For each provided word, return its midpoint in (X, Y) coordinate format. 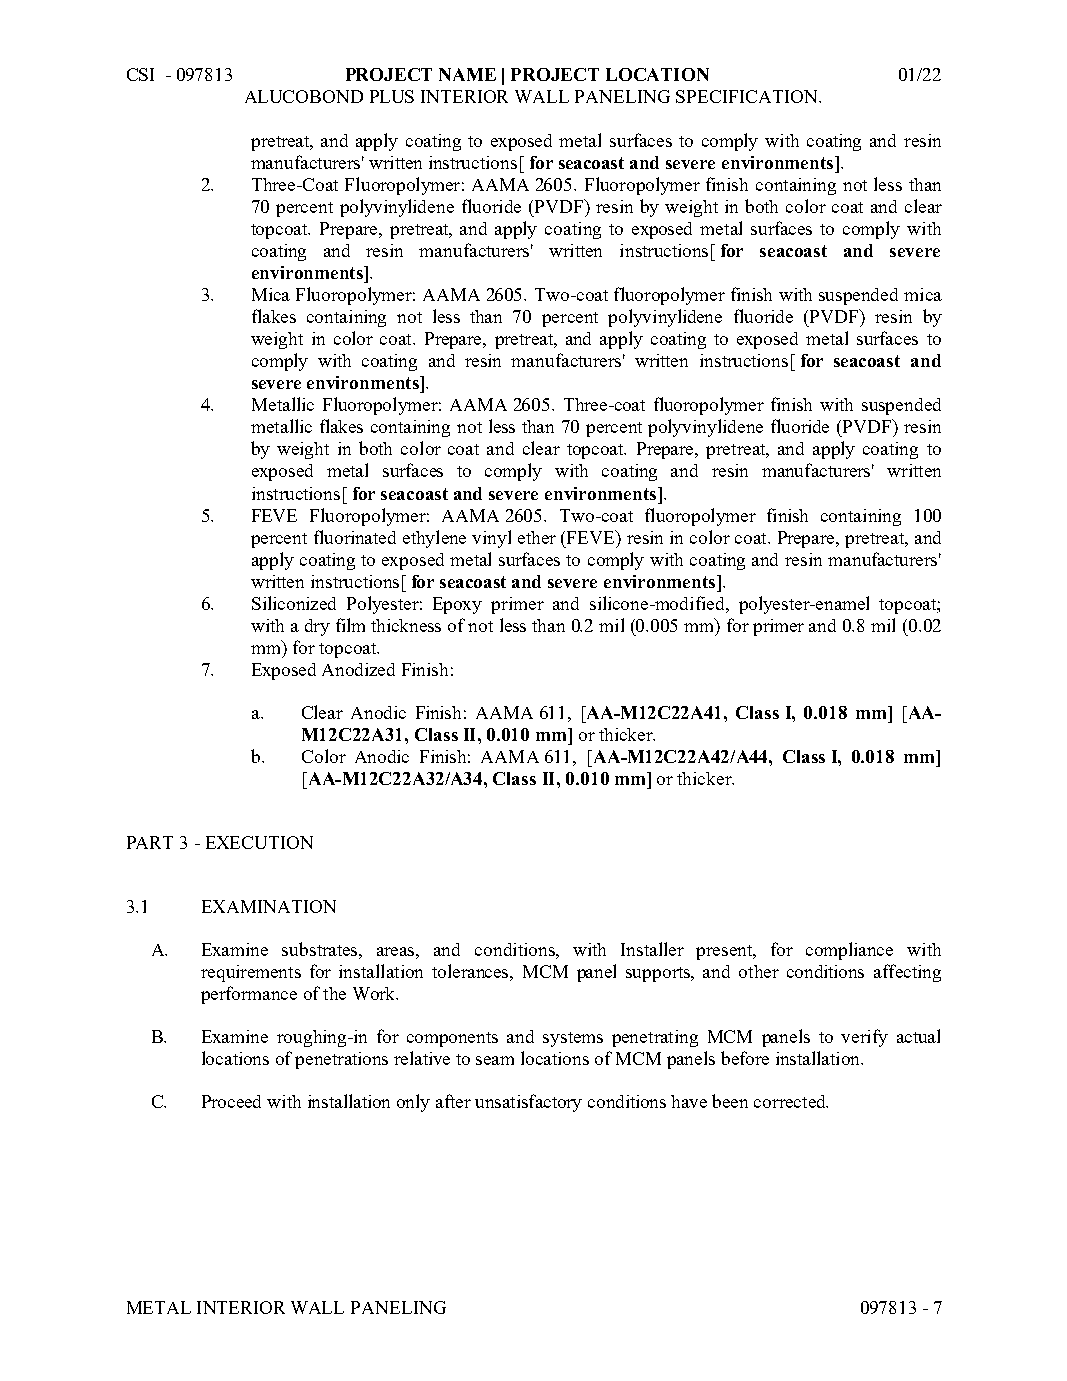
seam (495, 1060)
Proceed (231, 1101)
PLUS (392, 96)
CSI (140, 74)
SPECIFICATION (748, 96)
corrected (791, 1101)
